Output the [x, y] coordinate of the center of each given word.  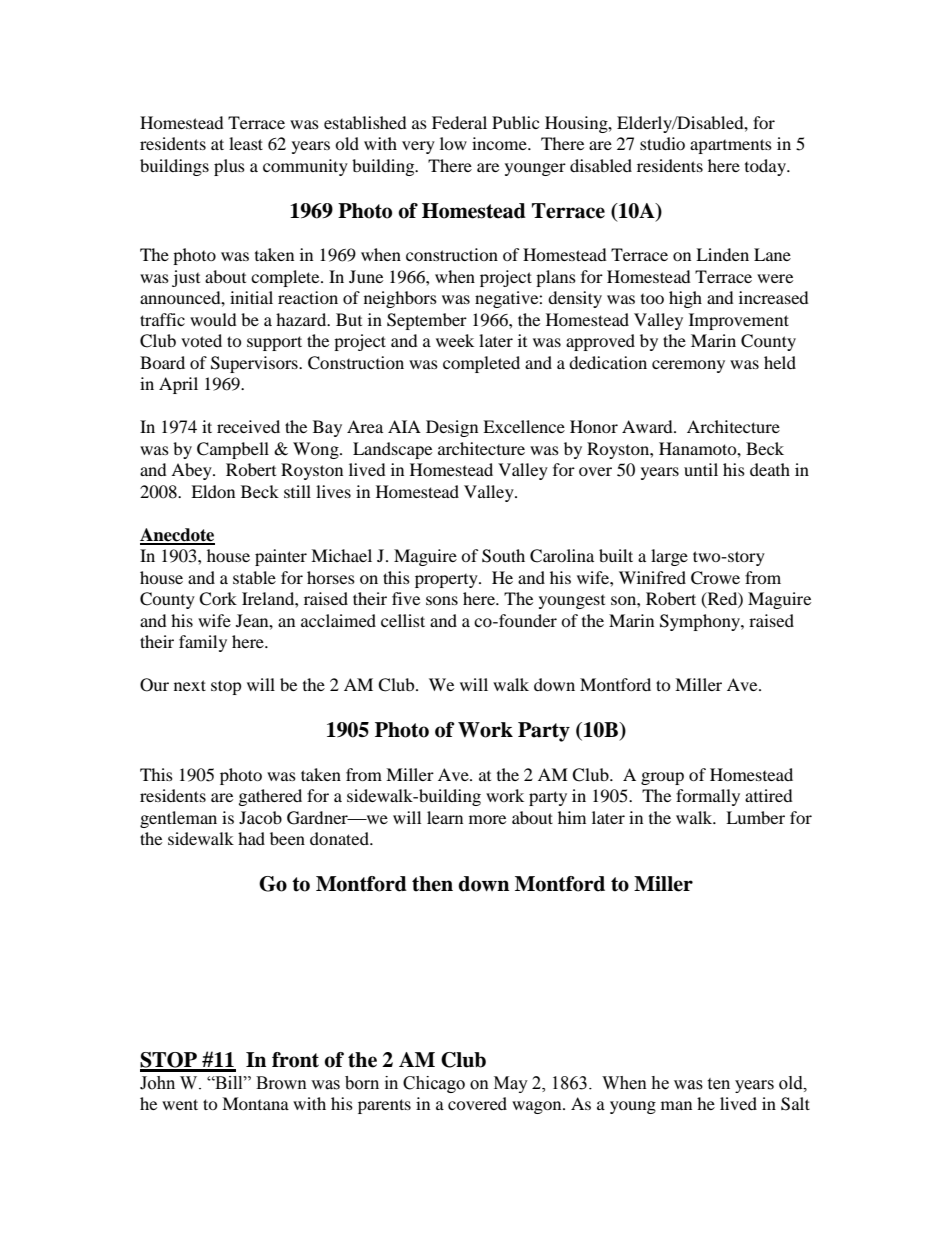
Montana [255, 1103]
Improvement [739, 321]
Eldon [213, 491]
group [662, 778]
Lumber [755, 817]
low [453, 143]
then [432, 884]
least [246, 143]
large [669, 557]
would [213, 319]
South [503, 556]
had [251, 838]
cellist [403, 620]
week [455, 340]
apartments [731, 146]
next [190, 685]
